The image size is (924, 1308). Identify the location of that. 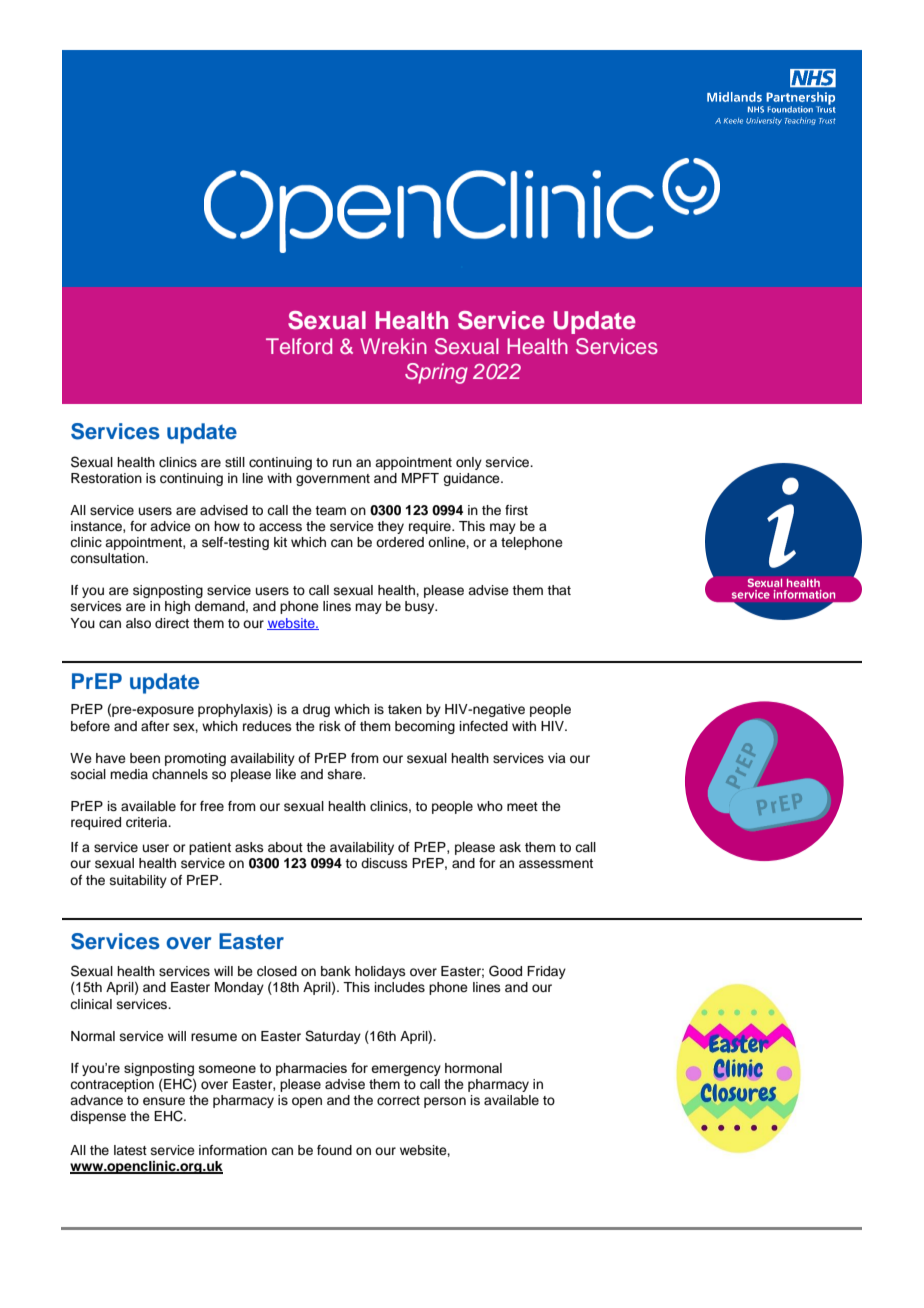
(559, 590).
